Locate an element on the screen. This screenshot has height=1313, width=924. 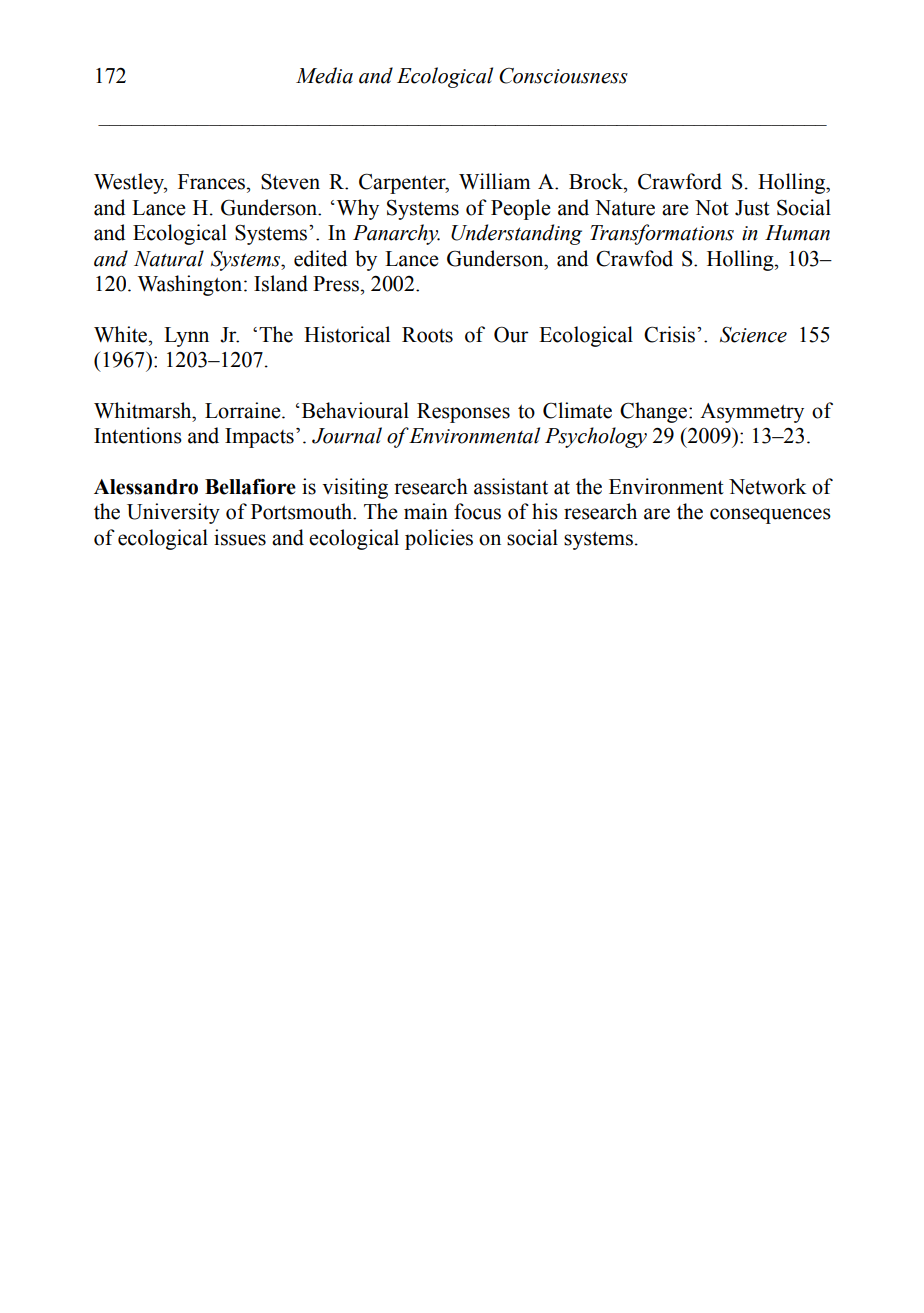
Transformations is located at coordinates (662, 234).
